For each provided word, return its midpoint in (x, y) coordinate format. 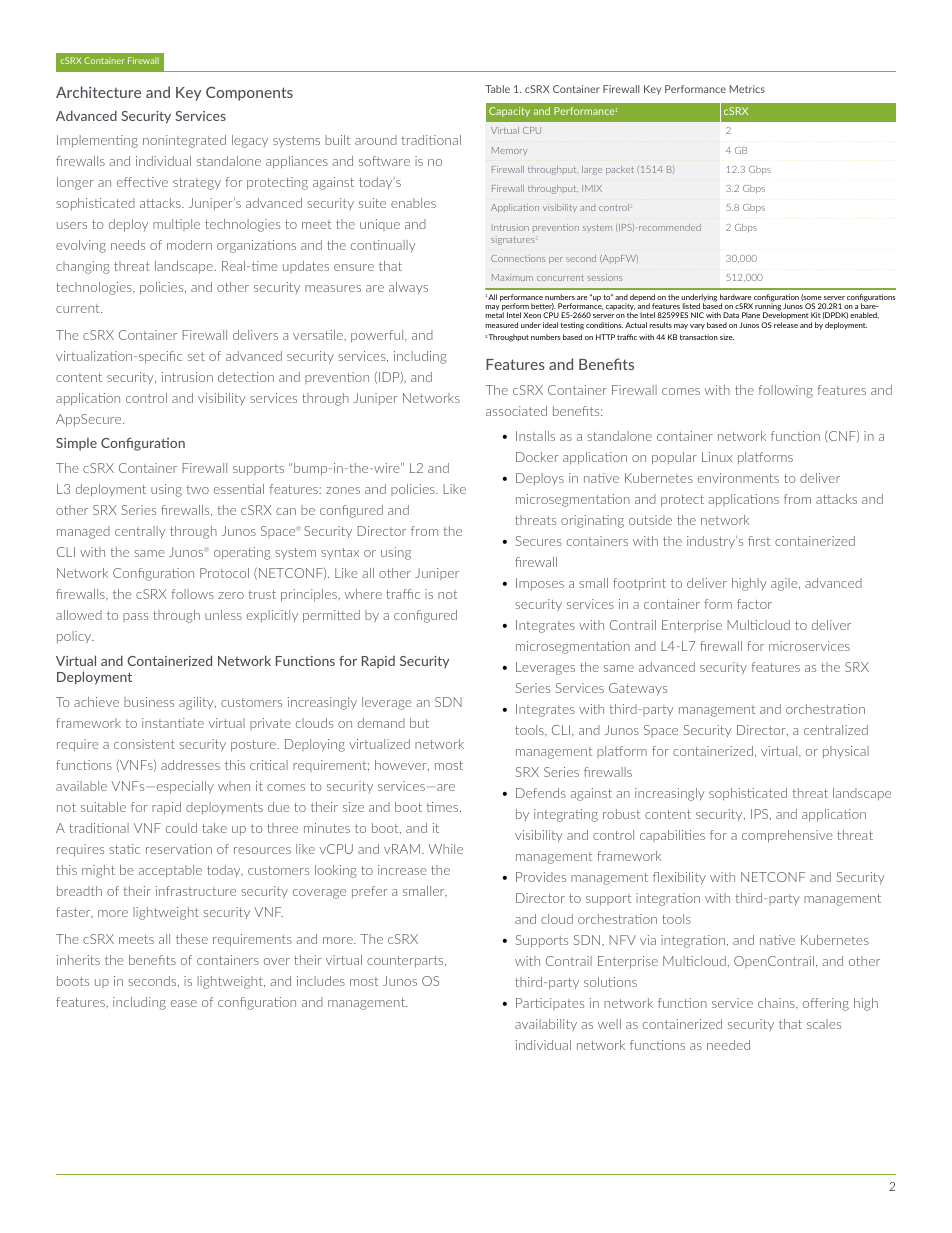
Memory (510, 151)
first (759, 541)
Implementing (97, 141)
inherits (78, 960)
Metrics (747, 89)
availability (546, 1025)
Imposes (540, 584)
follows (193, 594)
